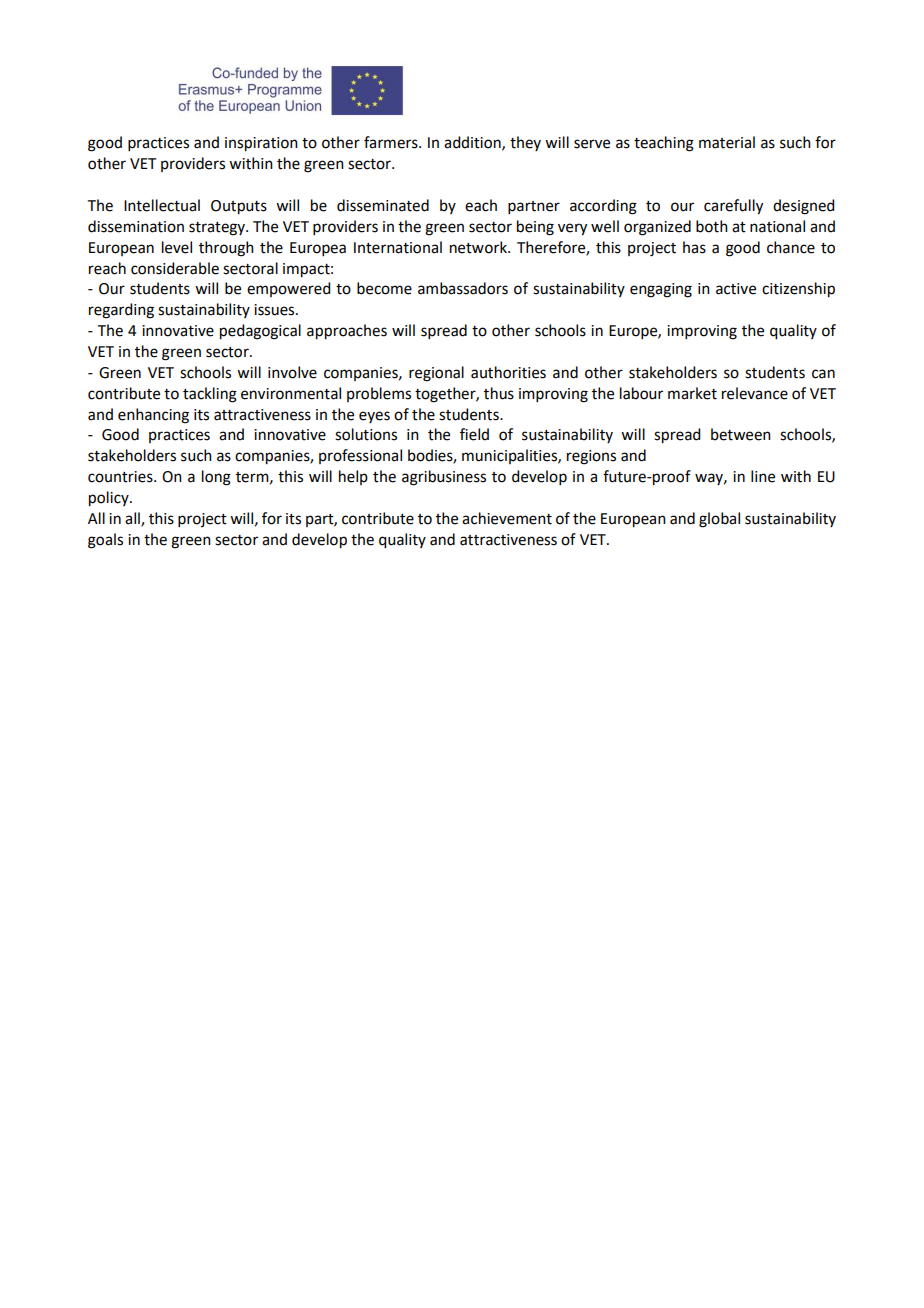 The width and height of the image is (924, 1308). Describe the element at coordinates (727, 142) in the image. I see `material` at that location.
